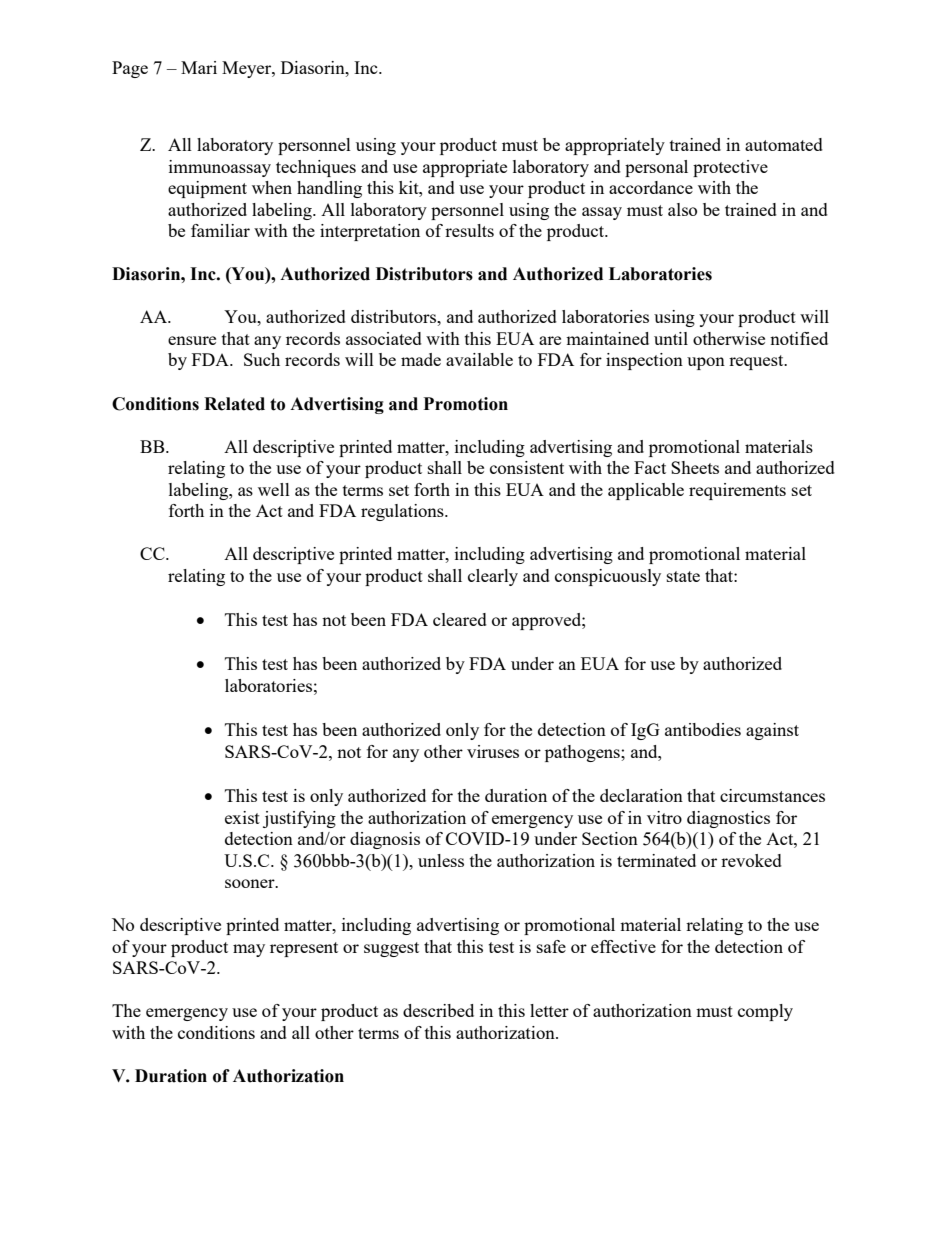 This screenshot has height=1235, width=952. What do you see at coordinates (706, 363) in the screenshot?
I see `upon` at bounding box center [706, 363].
